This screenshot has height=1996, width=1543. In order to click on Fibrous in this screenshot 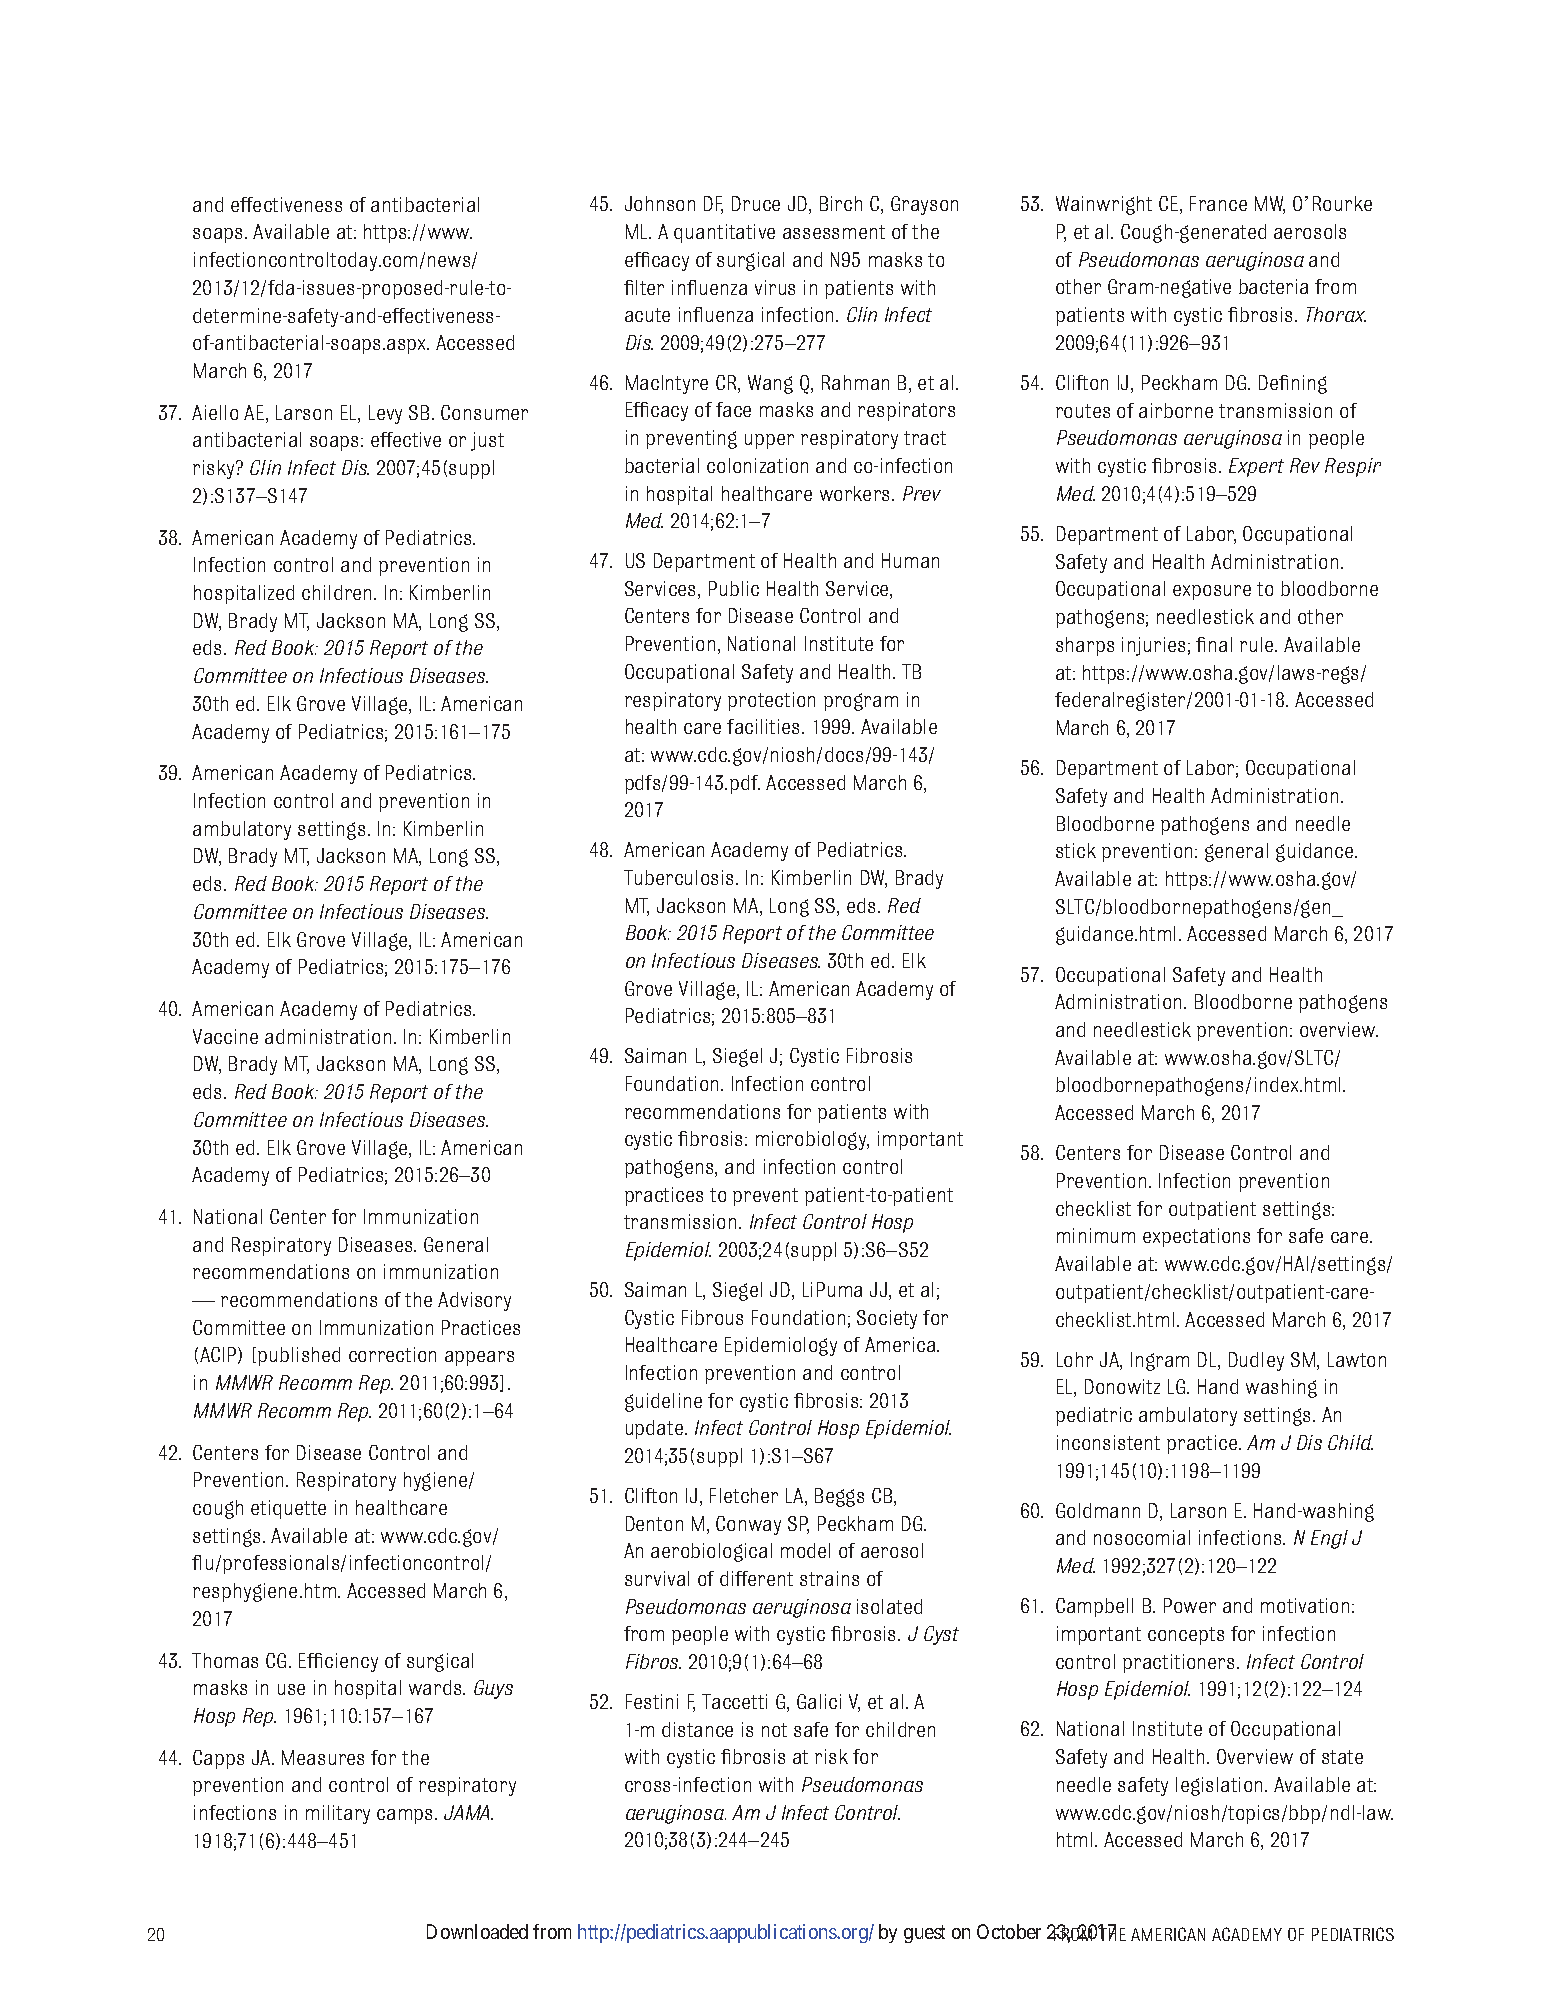, I will do `click(712, 1317)`.
